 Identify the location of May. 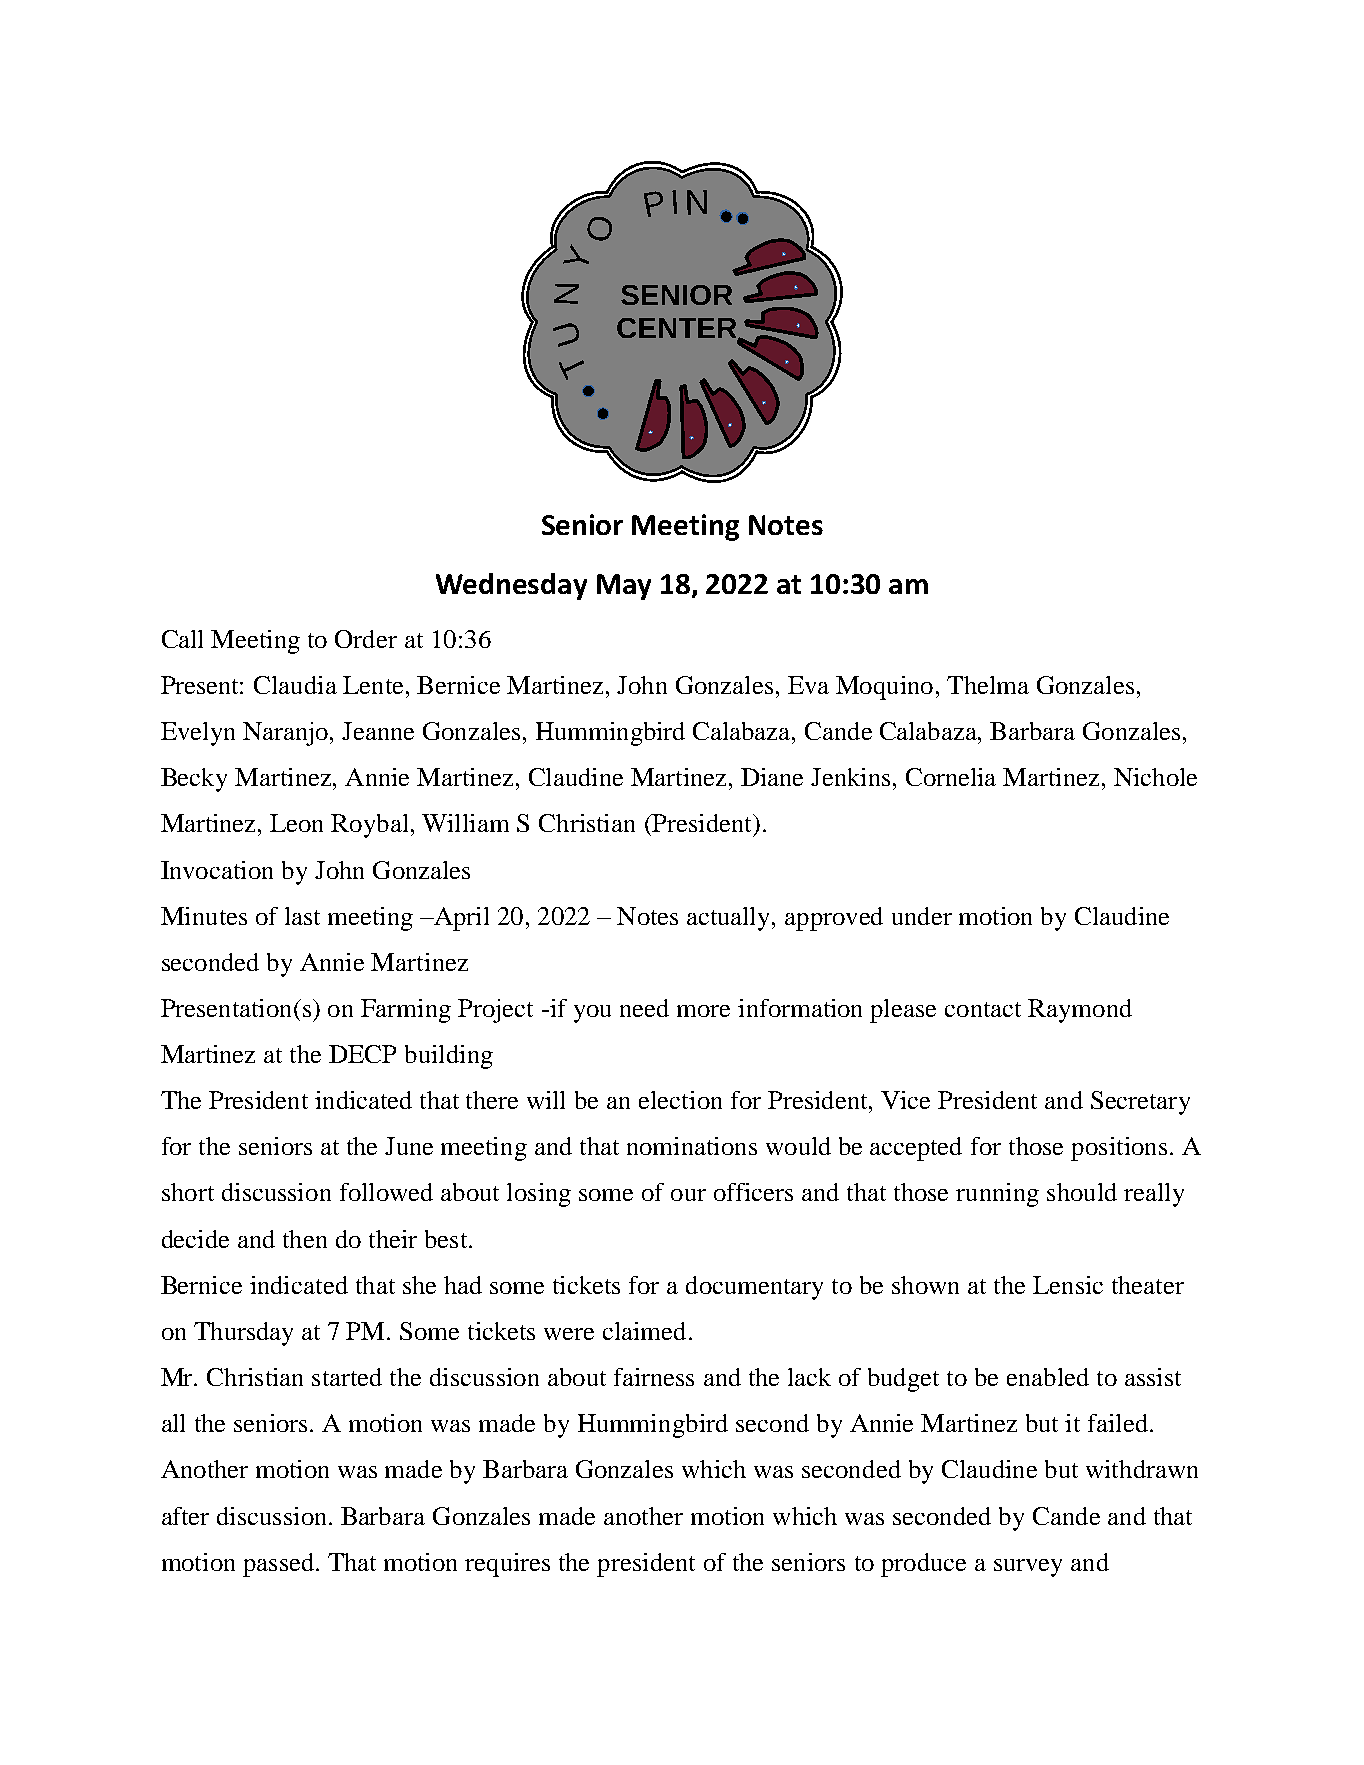
(624, 587).
